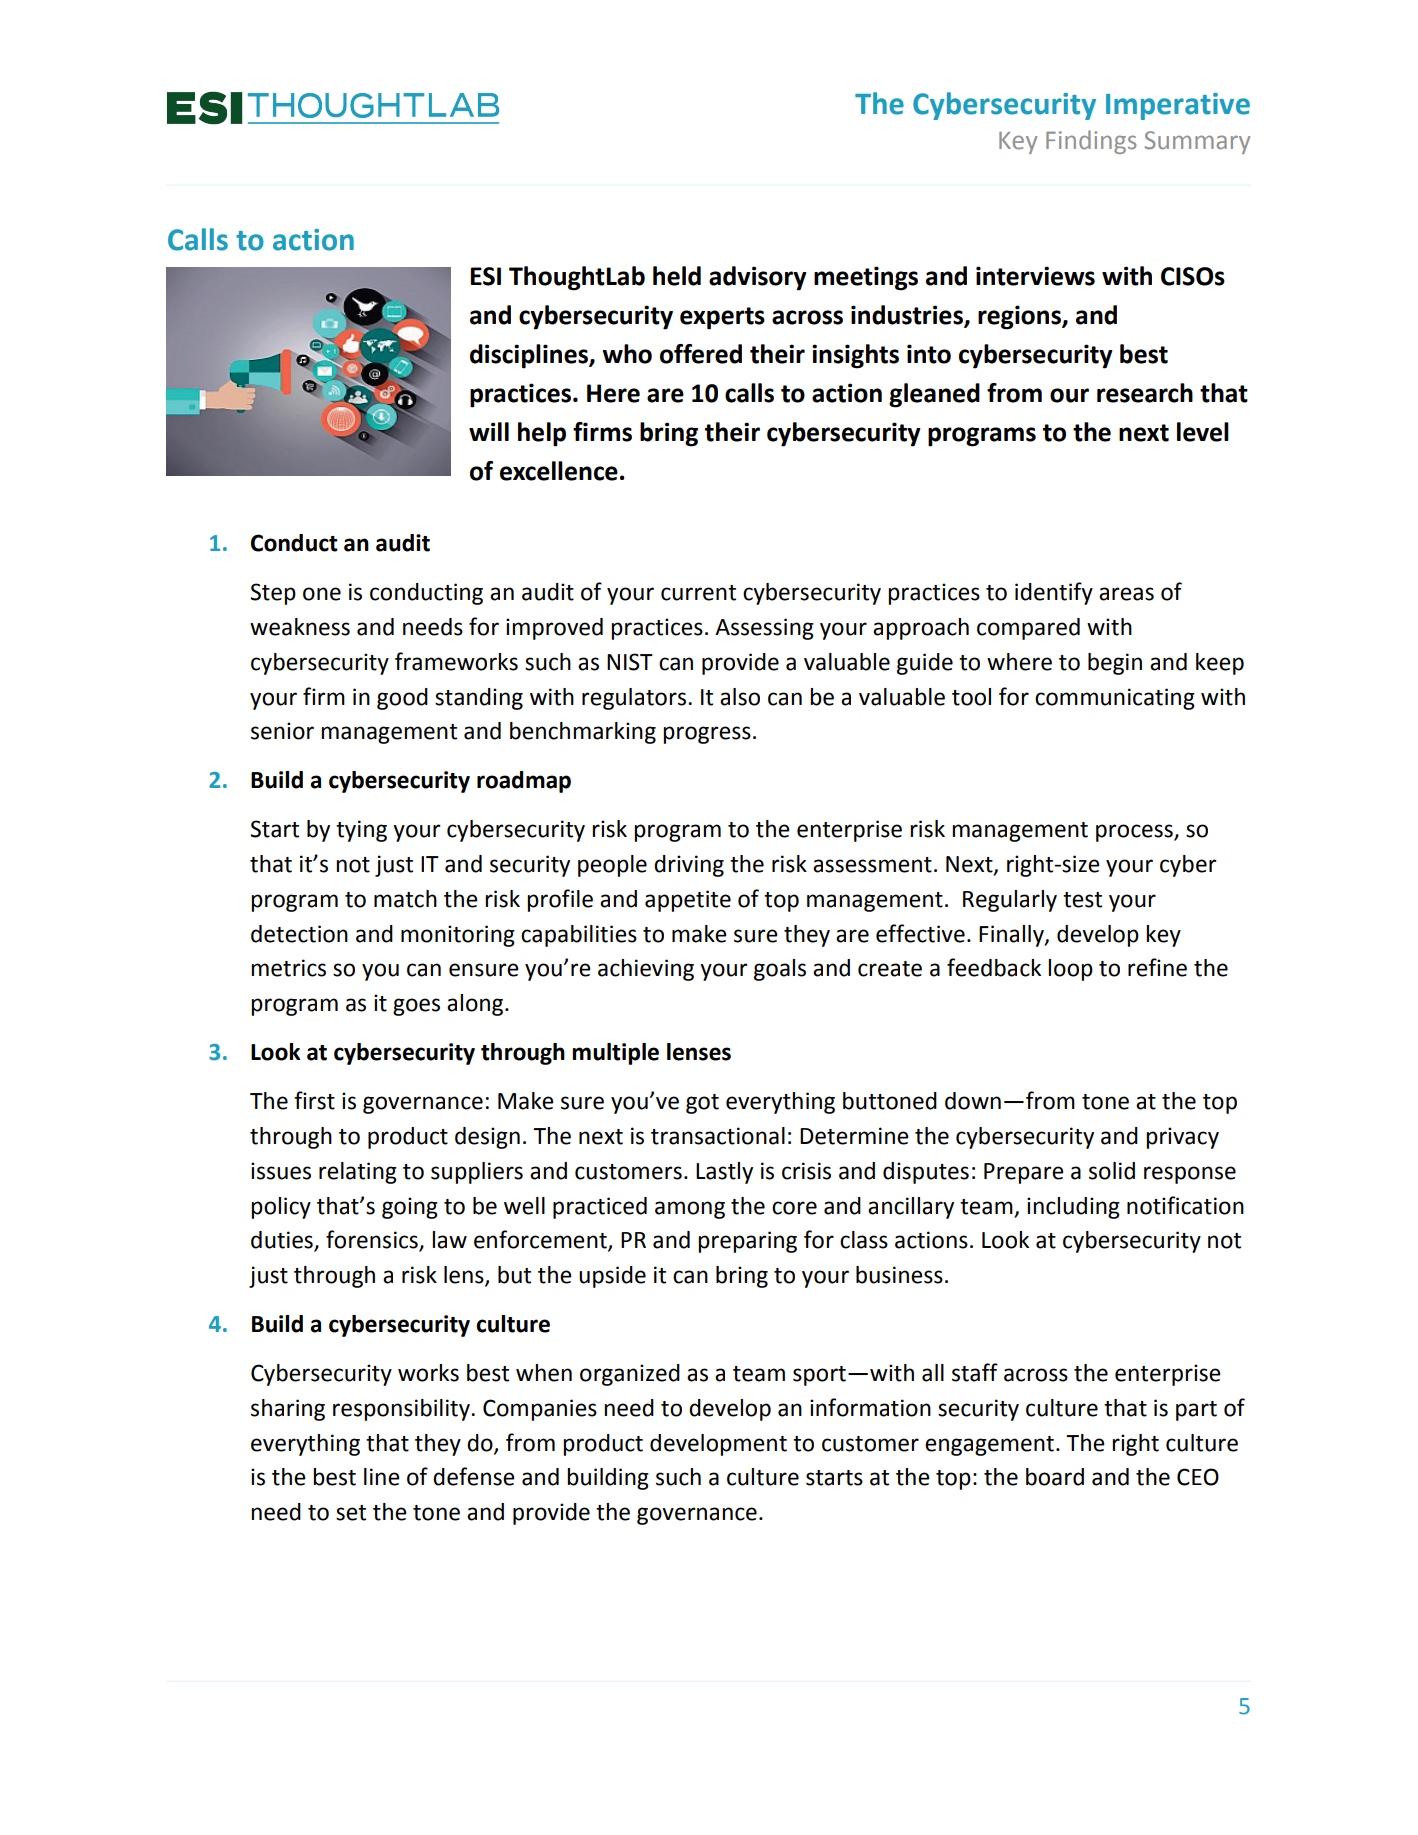 Image resolution: width=1418 pixels, height=1835 pixels. I want to click on advisory, so click(758, 278).
